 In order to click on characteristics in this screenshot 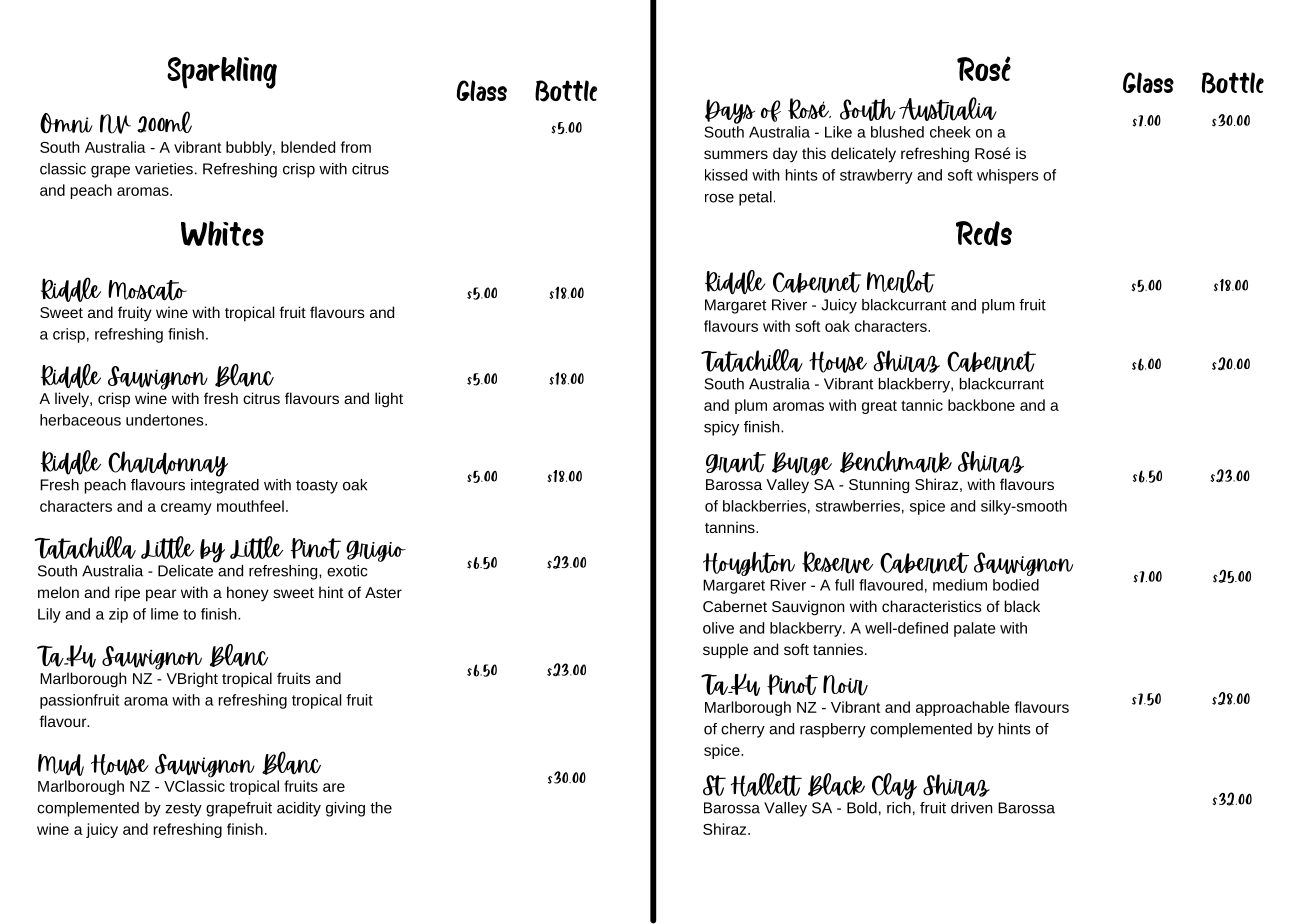, I will do `click(932, 606)`.
